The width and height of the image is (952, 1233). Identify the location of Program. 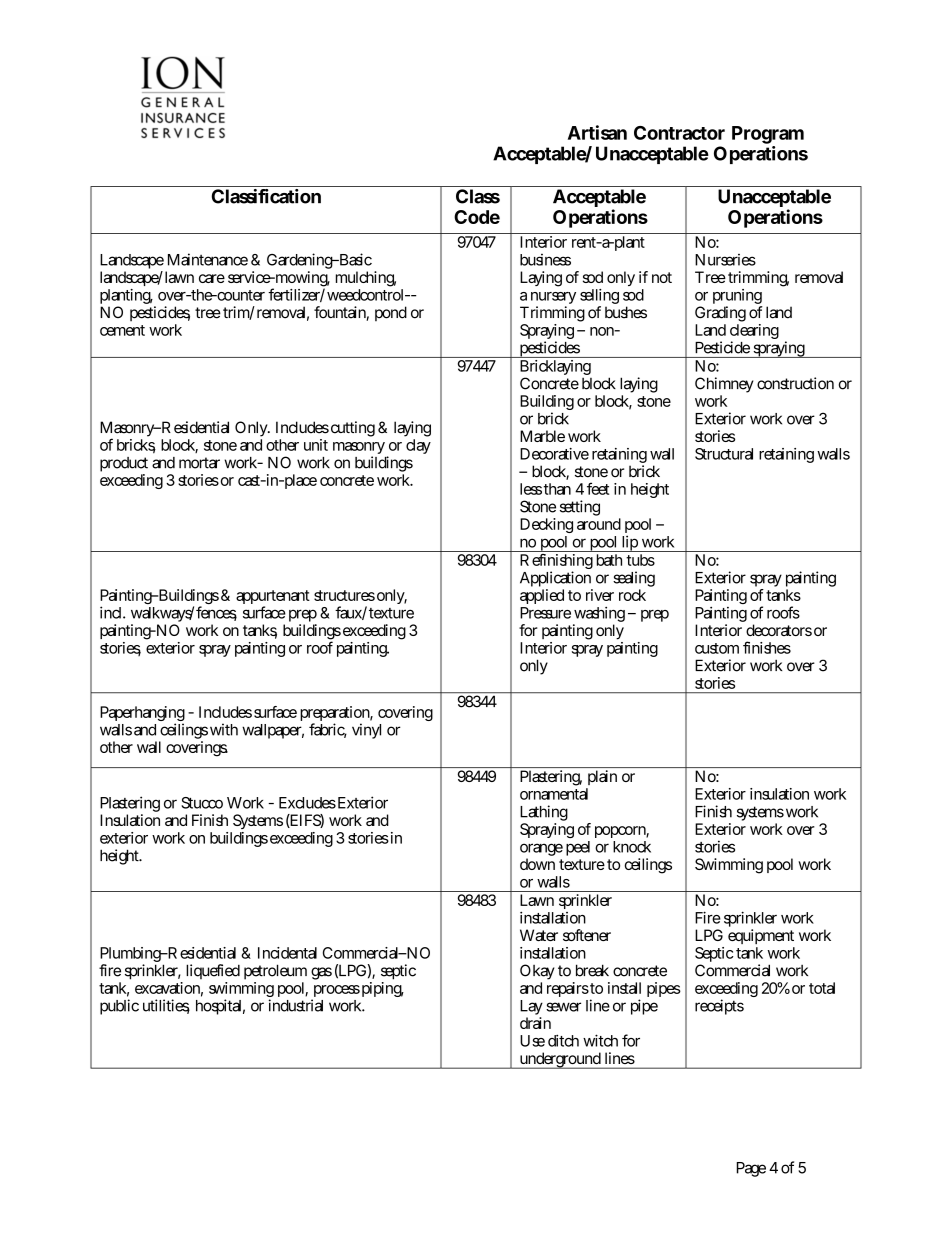
(768, 136).
